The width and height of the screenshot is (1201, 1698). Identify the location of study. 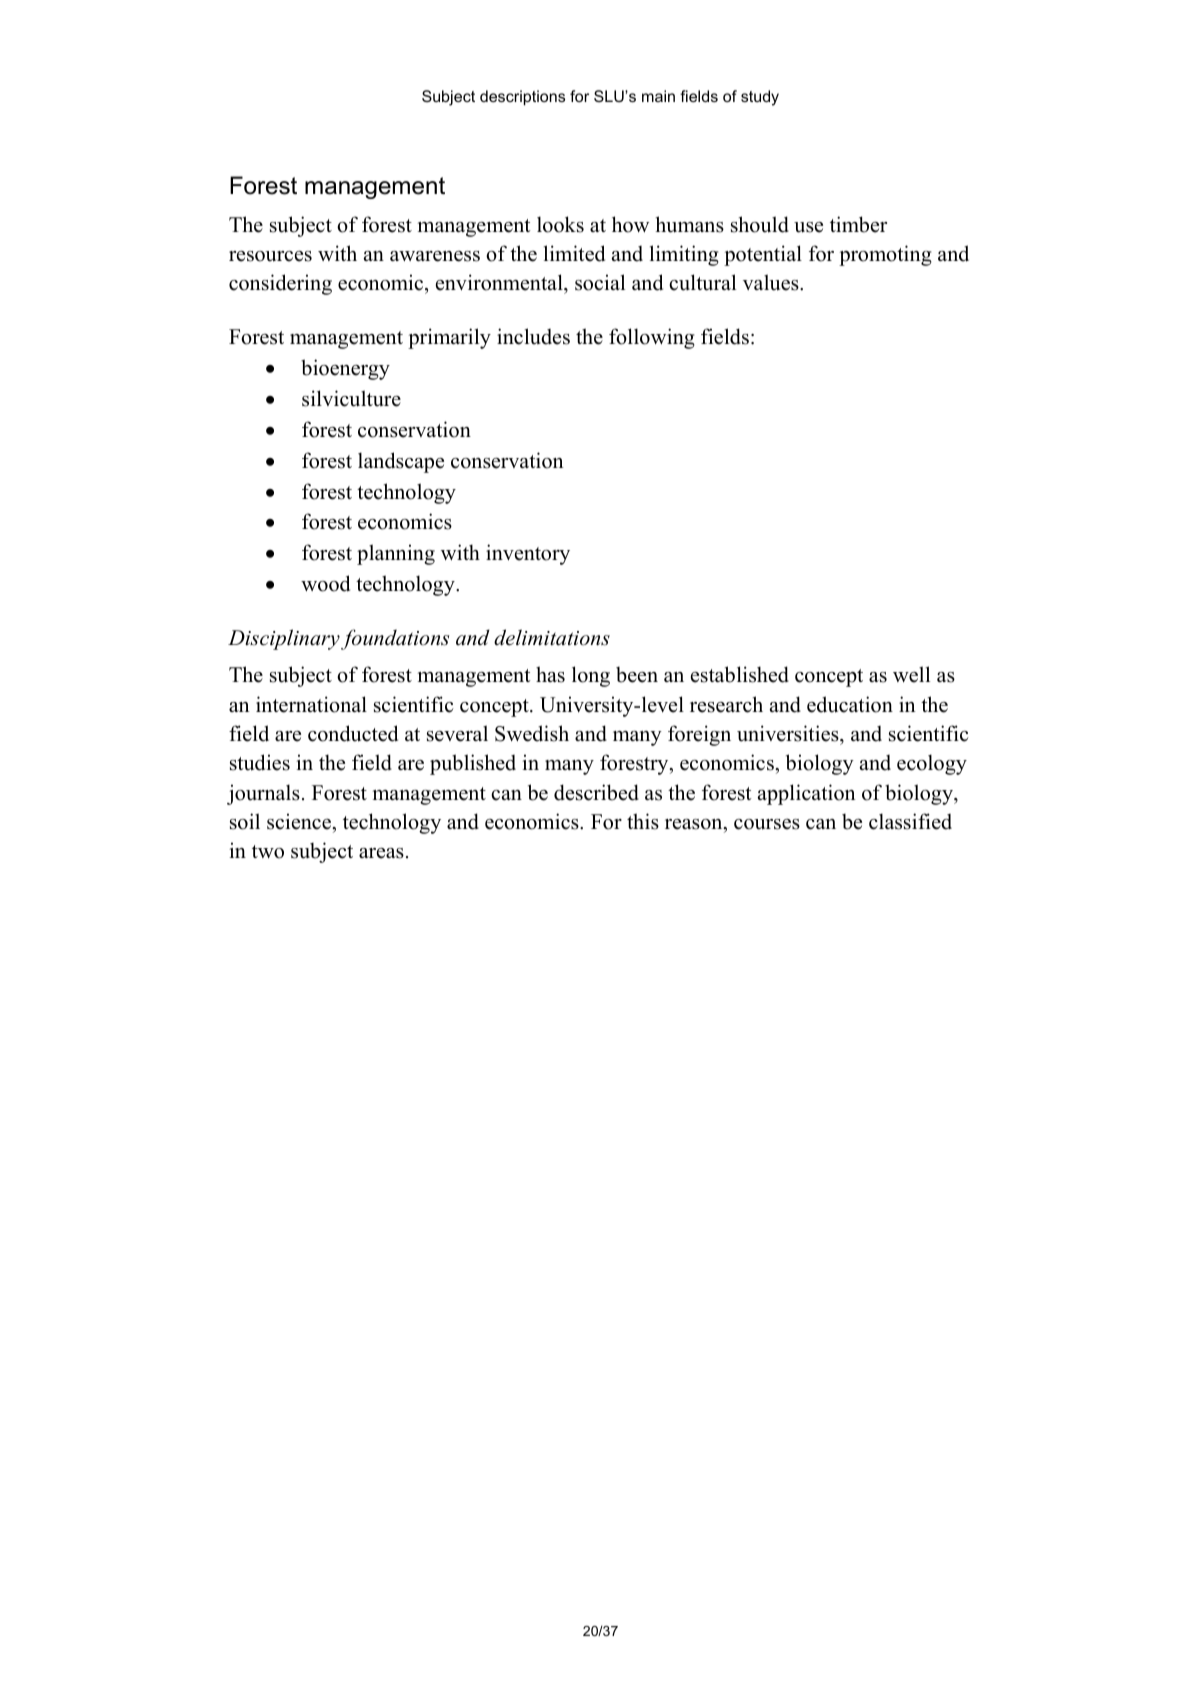
(760, 98).
